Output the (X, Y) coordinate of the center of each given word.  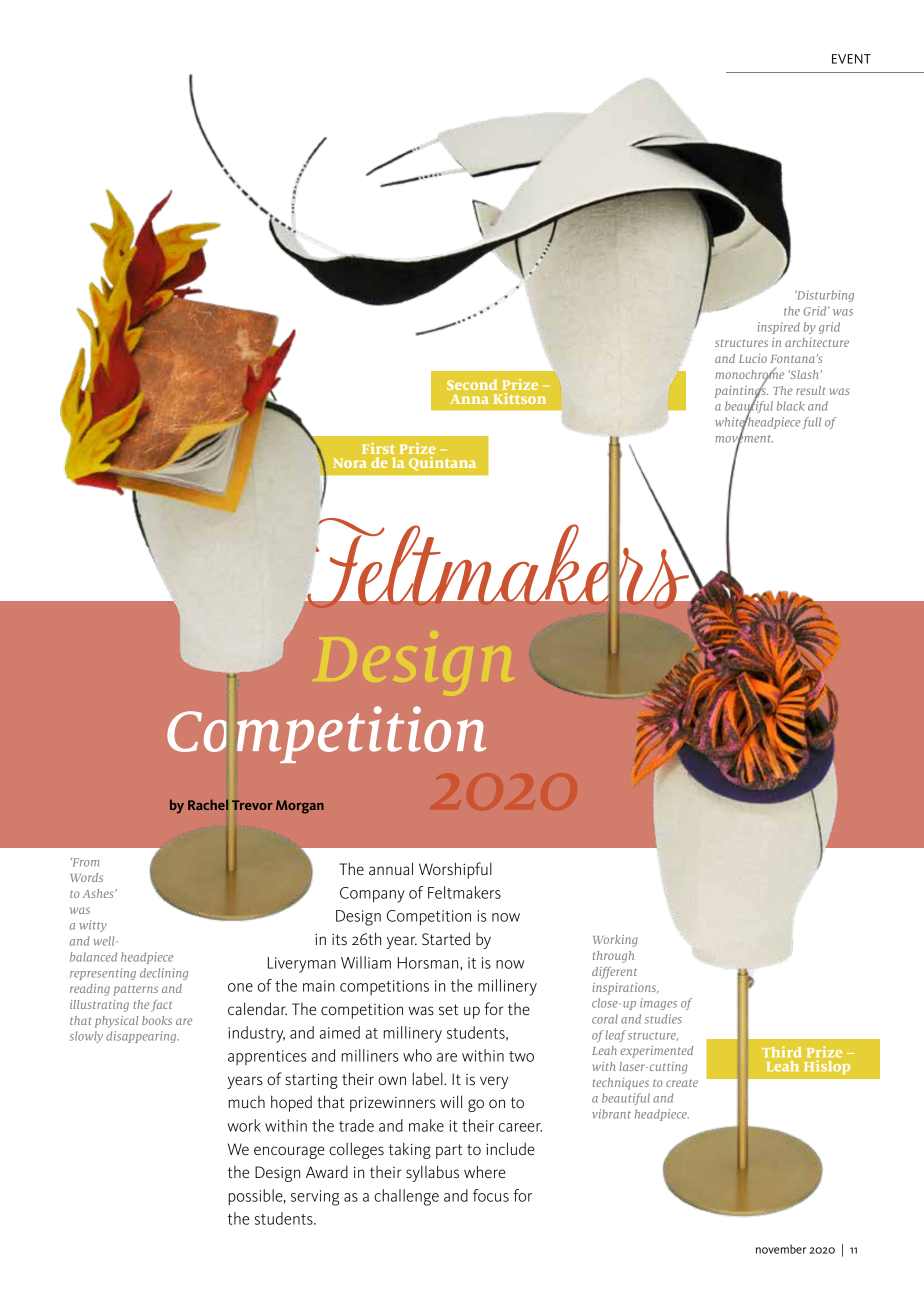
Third (782, 1052)
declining (164, 974)
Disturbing (824, 296)
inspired (779, 328)
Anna (469, 399)
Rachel (208, 804)
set (448, 1010)
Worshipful (455, 870)
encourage (289, 1152)
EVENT (851, 59)
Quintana (442, 464)
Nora (350, 463)
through (613, 957)
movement (744, 438)
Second (472, 384)
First (378, 448)
